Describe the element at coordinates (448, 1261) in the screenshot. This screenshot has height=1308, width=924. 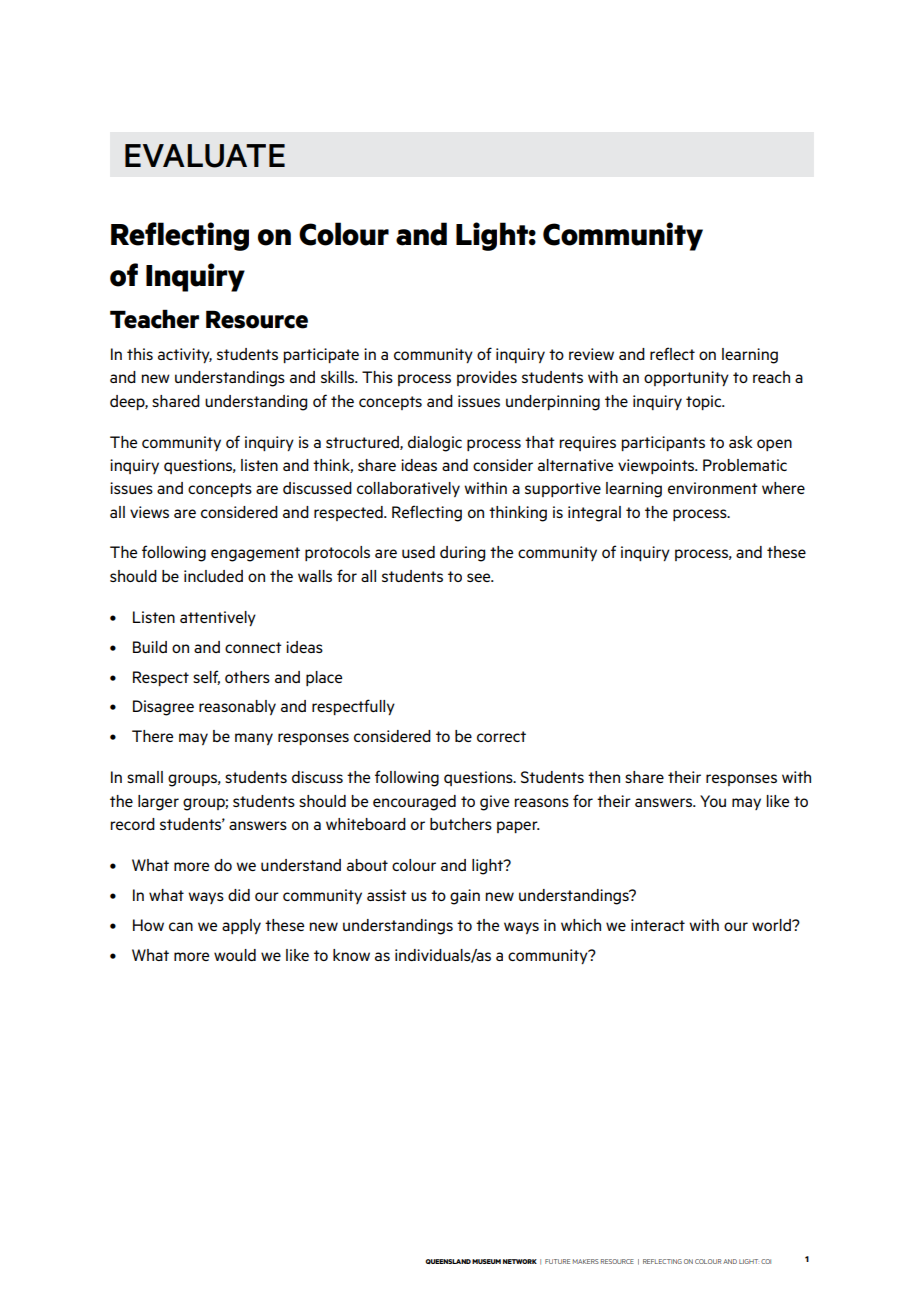
I see `QUEENSLAND` at that location.
